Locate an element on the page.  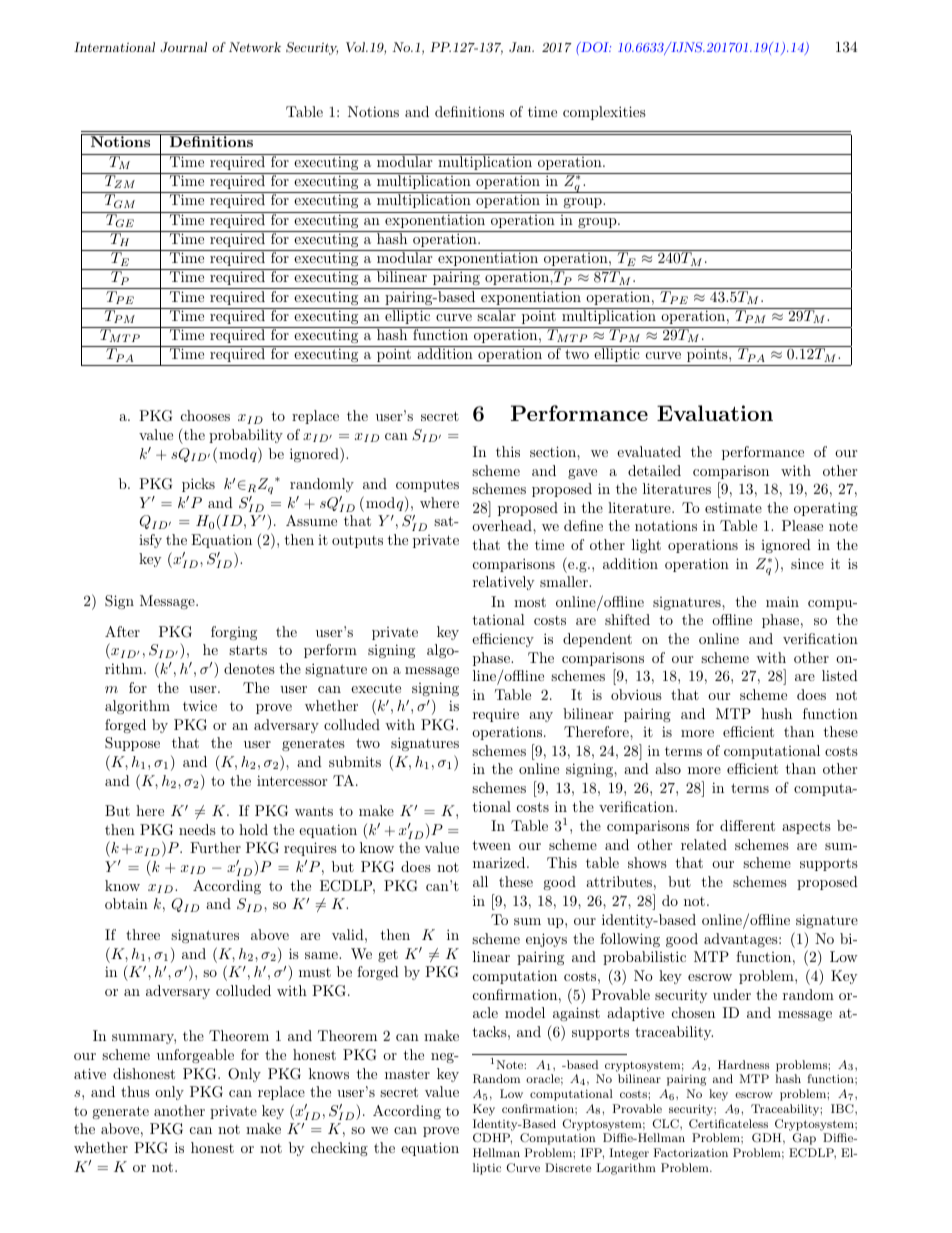
Factorization is located at coordinates (691, 1152).
